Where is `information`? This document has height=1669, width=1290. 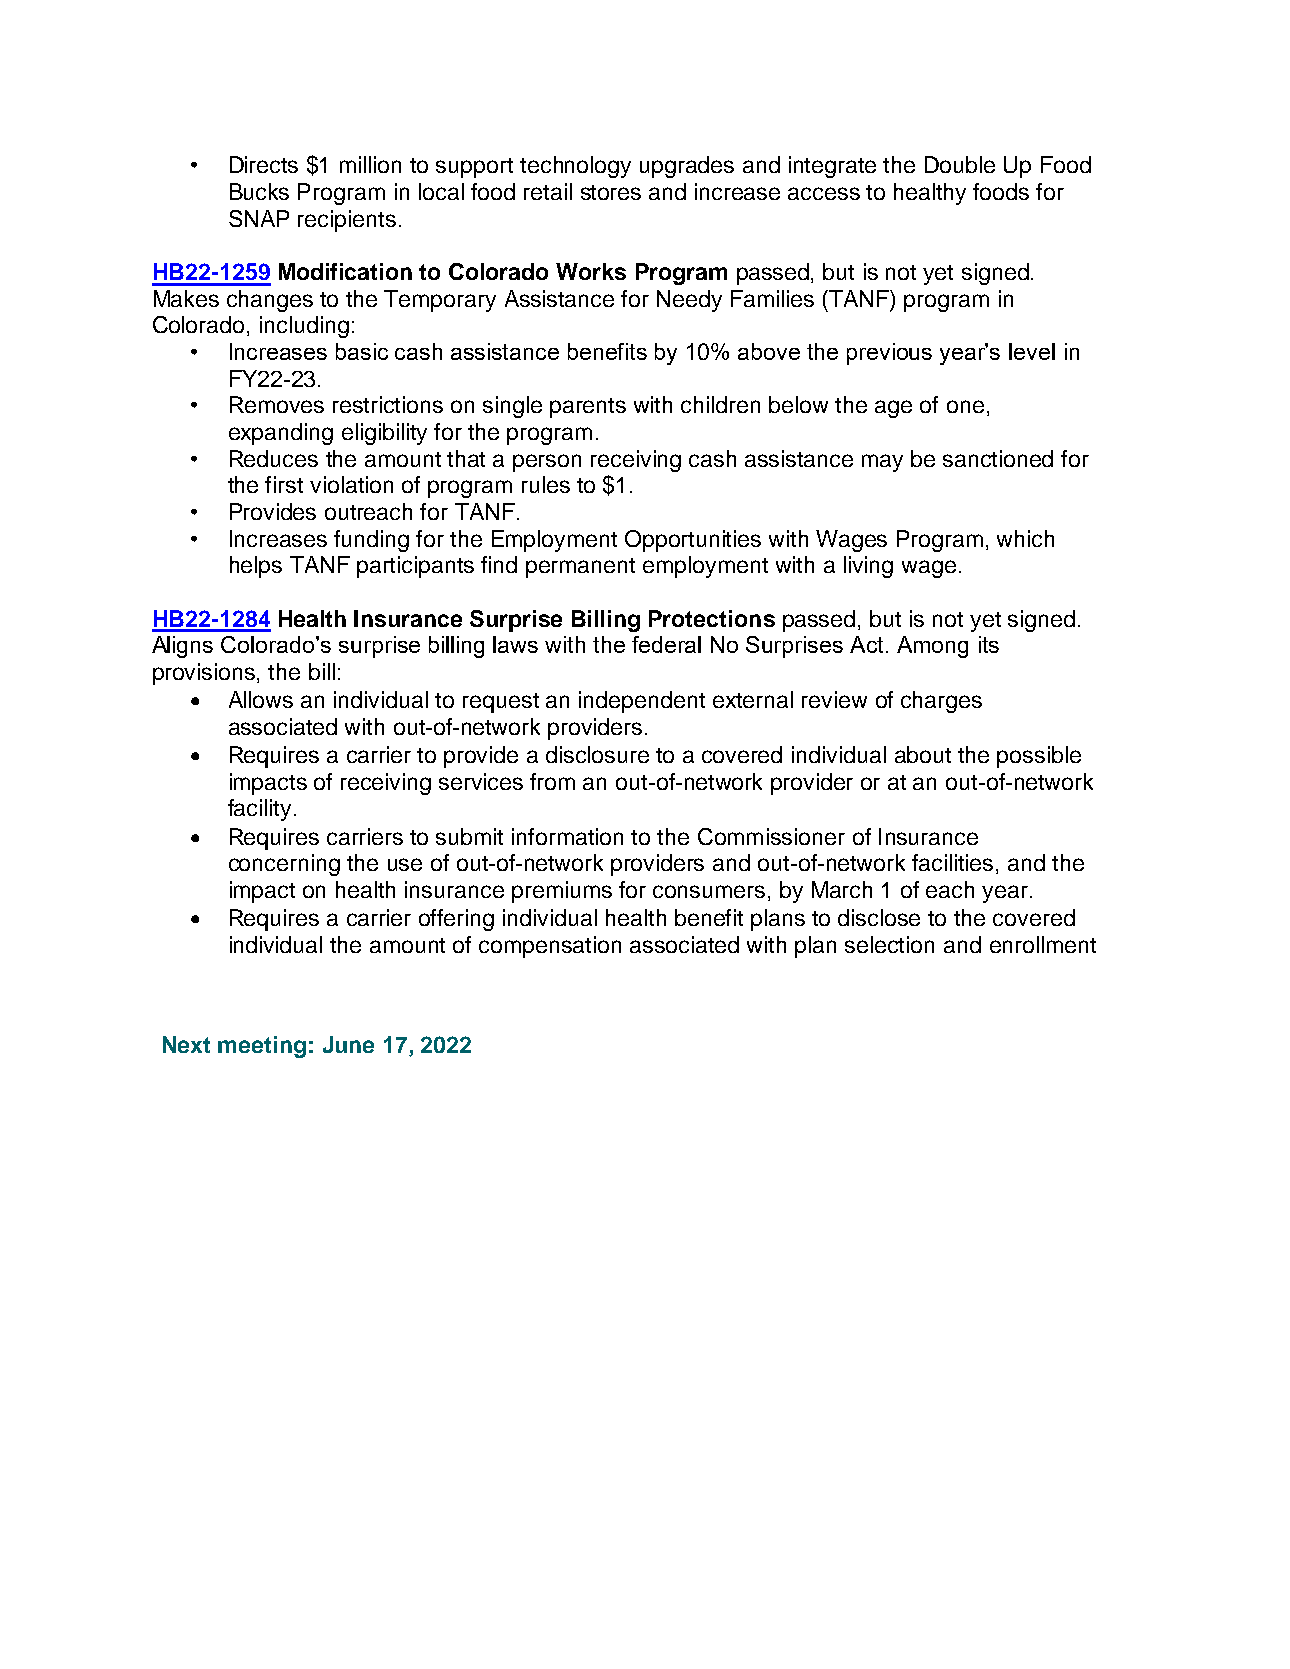 information is located at coordinates (567, 836).
